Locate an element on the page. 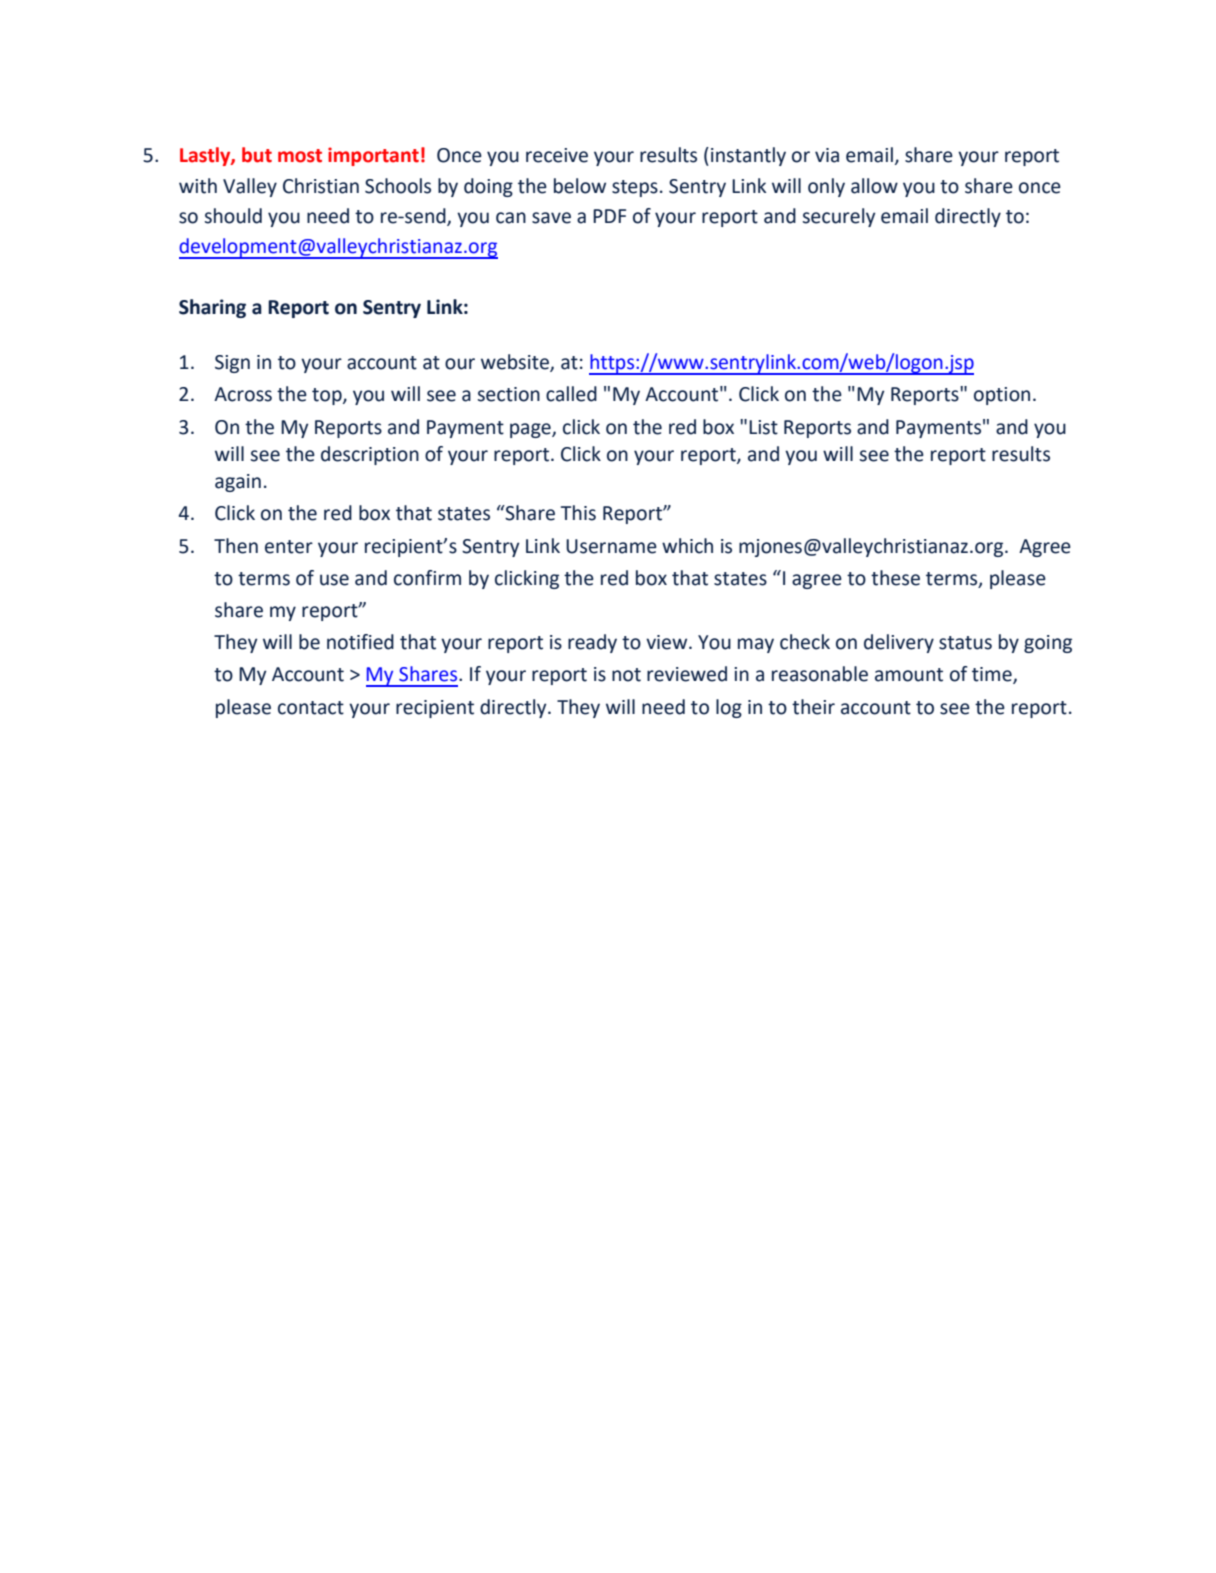 This page has height=1573, width=1216. again is located at coordinates (238, 483).
